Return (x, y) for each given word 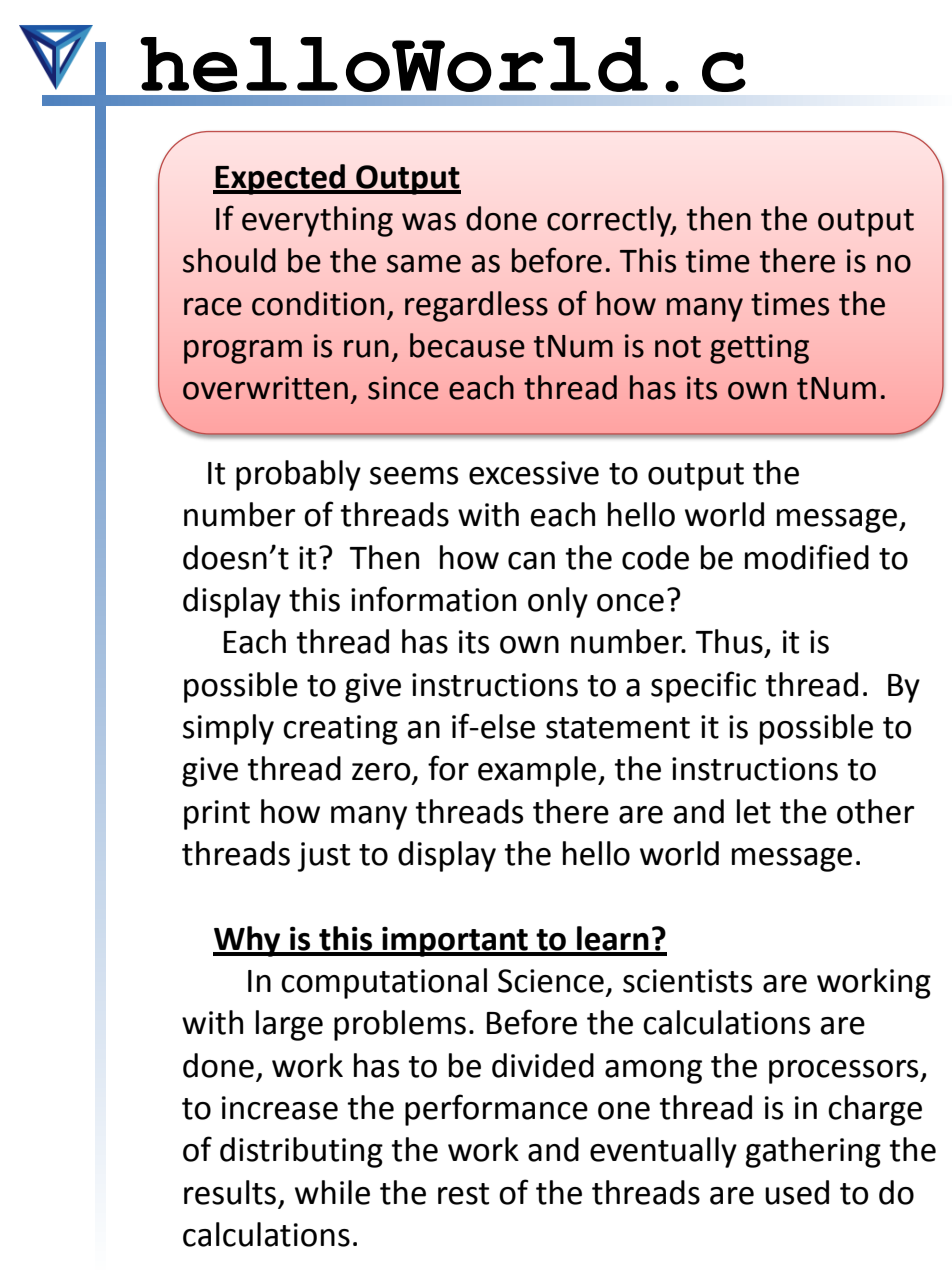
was (429, 222)
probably (298, 475)
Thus (729, 641)
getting (759, 349)
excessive (534, 473)
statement (618, 728)
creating (340, 730)
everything (317, 221)
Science (551, 981)
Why (248, 941)
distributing (301, 1152)
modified (807, 557)
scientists (687, 981)
